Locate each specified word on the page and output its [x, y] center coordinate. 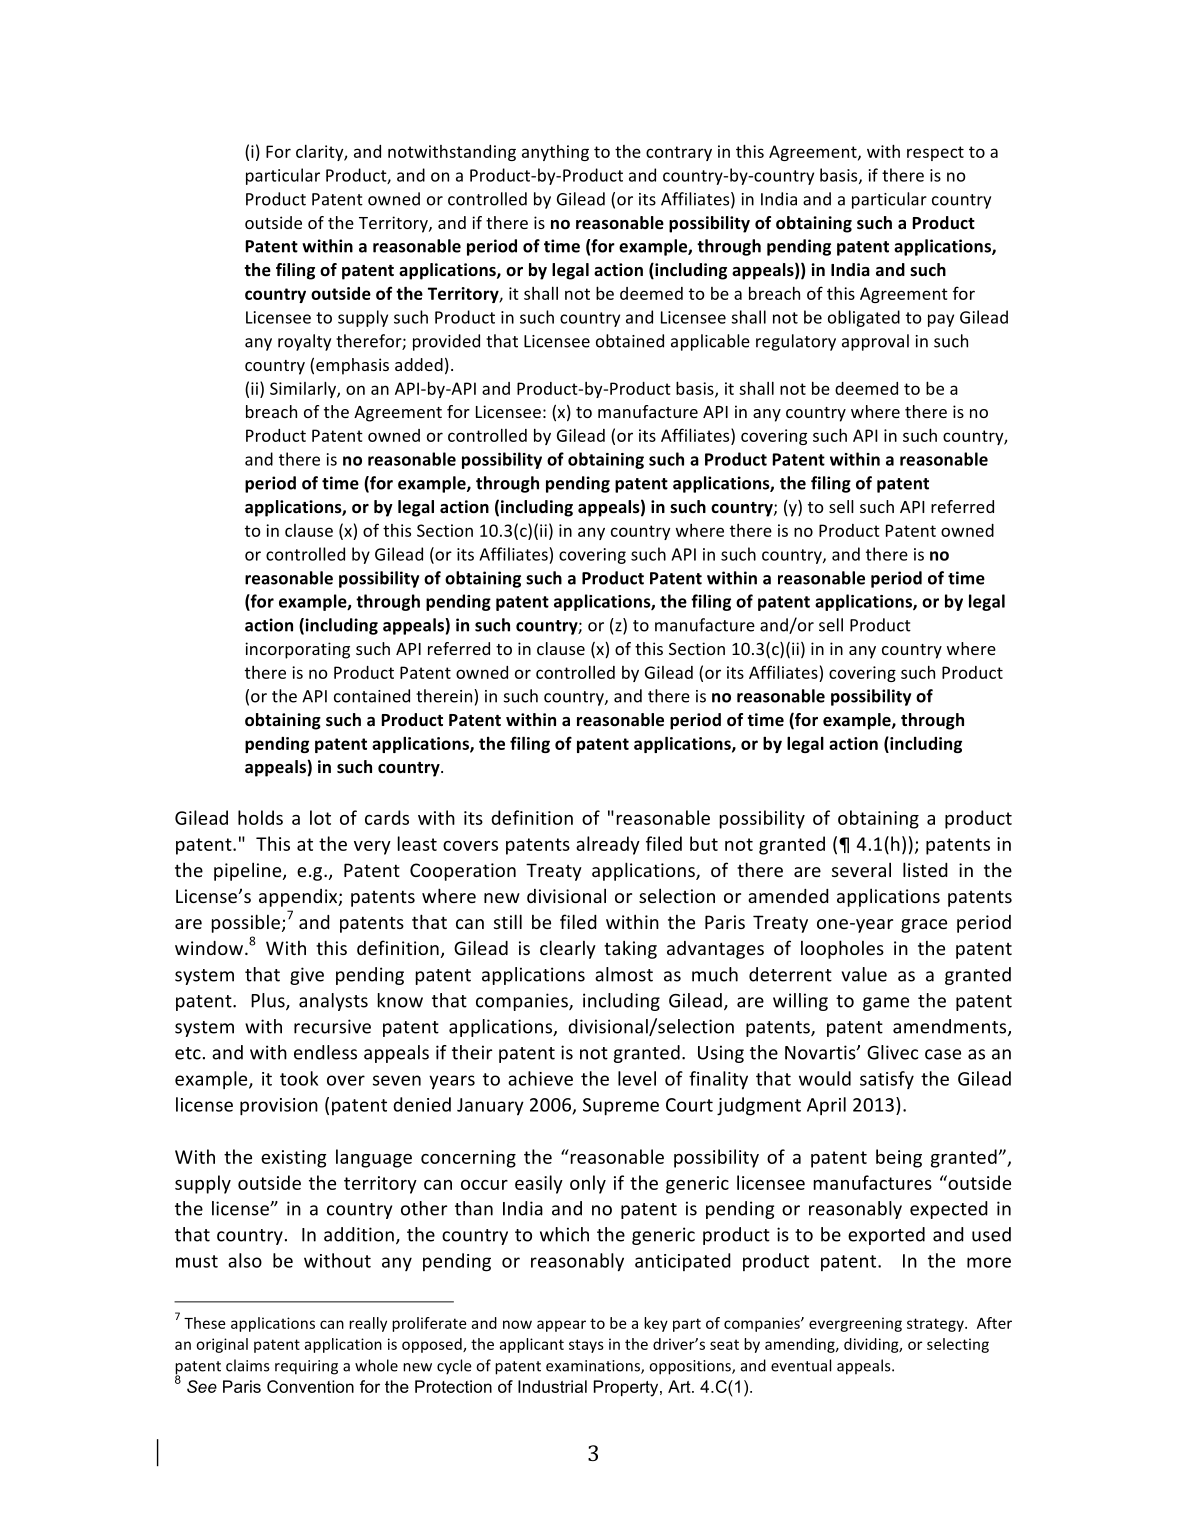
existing [293, 1159]
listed [925, 869]
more [989, 1262]
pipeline [249, 871]
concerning [468, 1159]
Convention [310, 1386]
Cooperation [463, 872]
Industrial [552, 1386]
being [899, 1158]
